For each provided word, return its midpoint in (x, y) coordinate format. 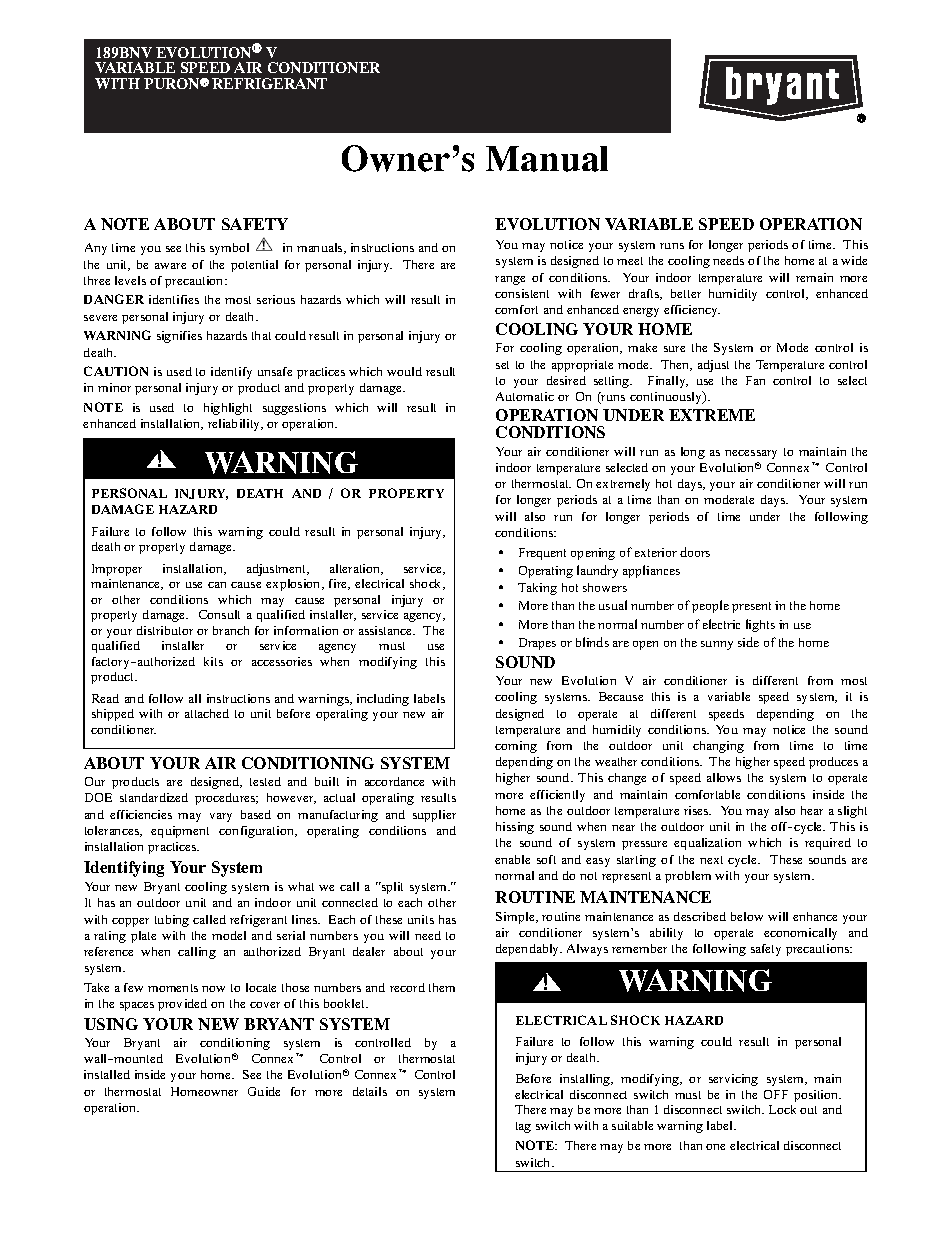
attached (207, 713)
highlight (228, 409)
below (747, 916)
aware (170, 266)
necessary (751, 454)
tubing (172, 921)
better (686, 293)
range (510, 280)
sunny (717, 645)
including (383, 700)
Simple (516, 918)
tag (523, 1127)
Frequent (542, 554)
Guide (264, 1091)
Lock (782, 1109)
